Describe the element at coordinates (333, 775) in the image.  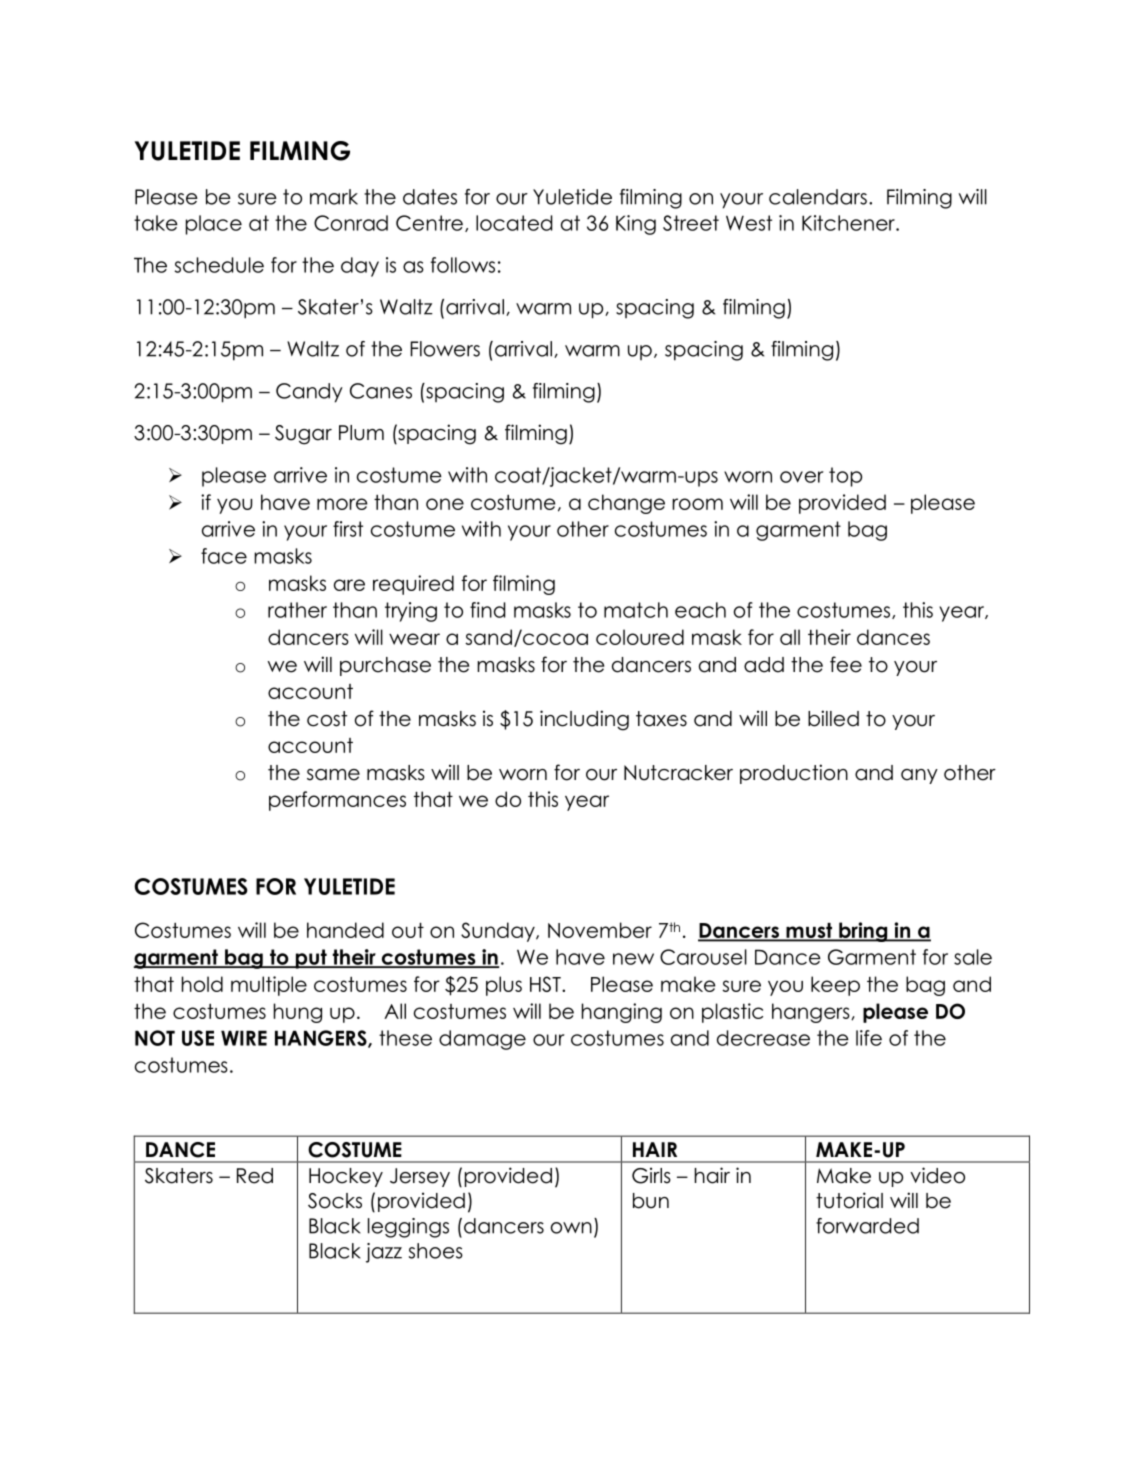
I see `same` at that location.
